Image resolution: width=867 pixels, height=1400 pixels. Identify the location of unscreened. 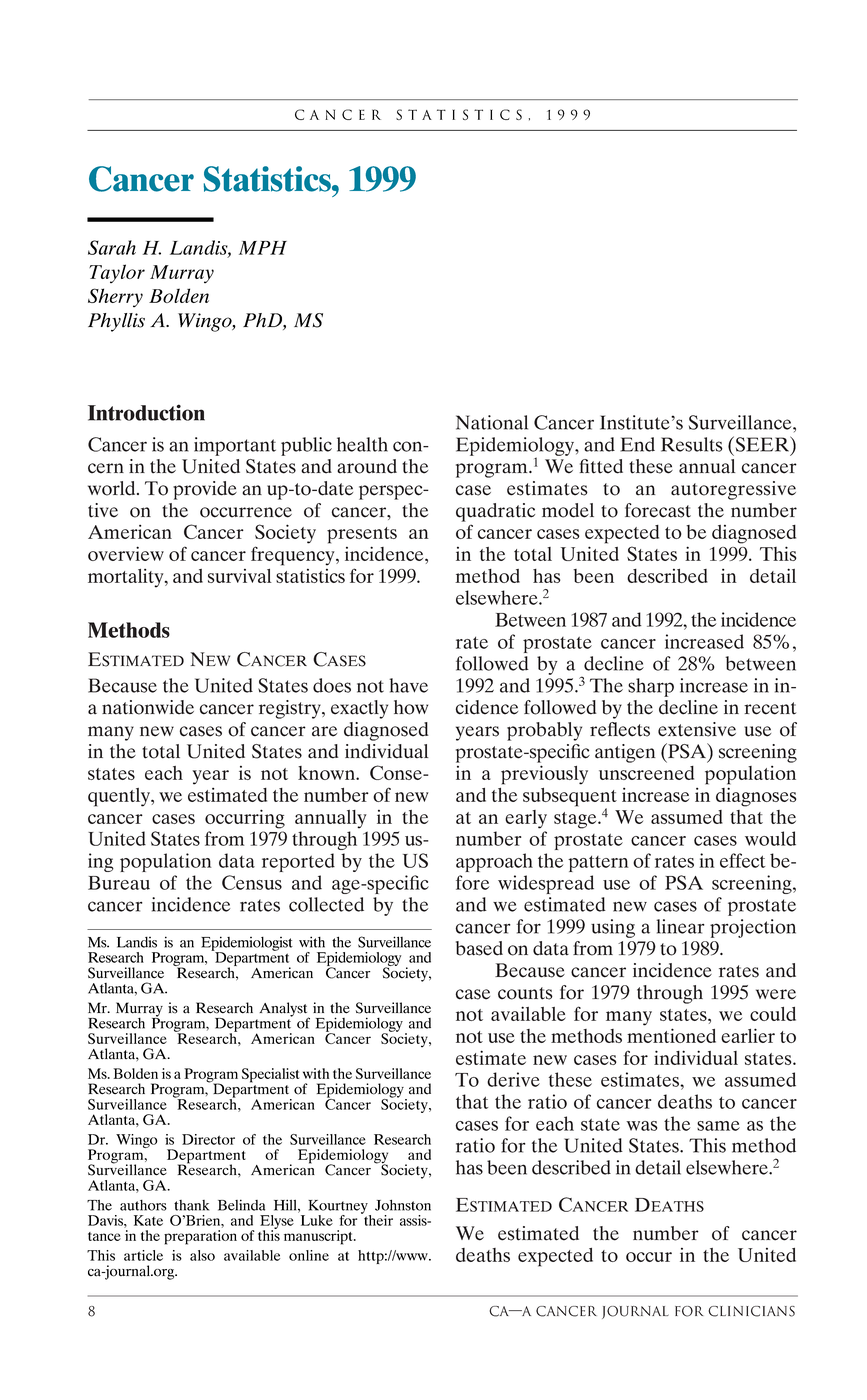
(646, 773).
